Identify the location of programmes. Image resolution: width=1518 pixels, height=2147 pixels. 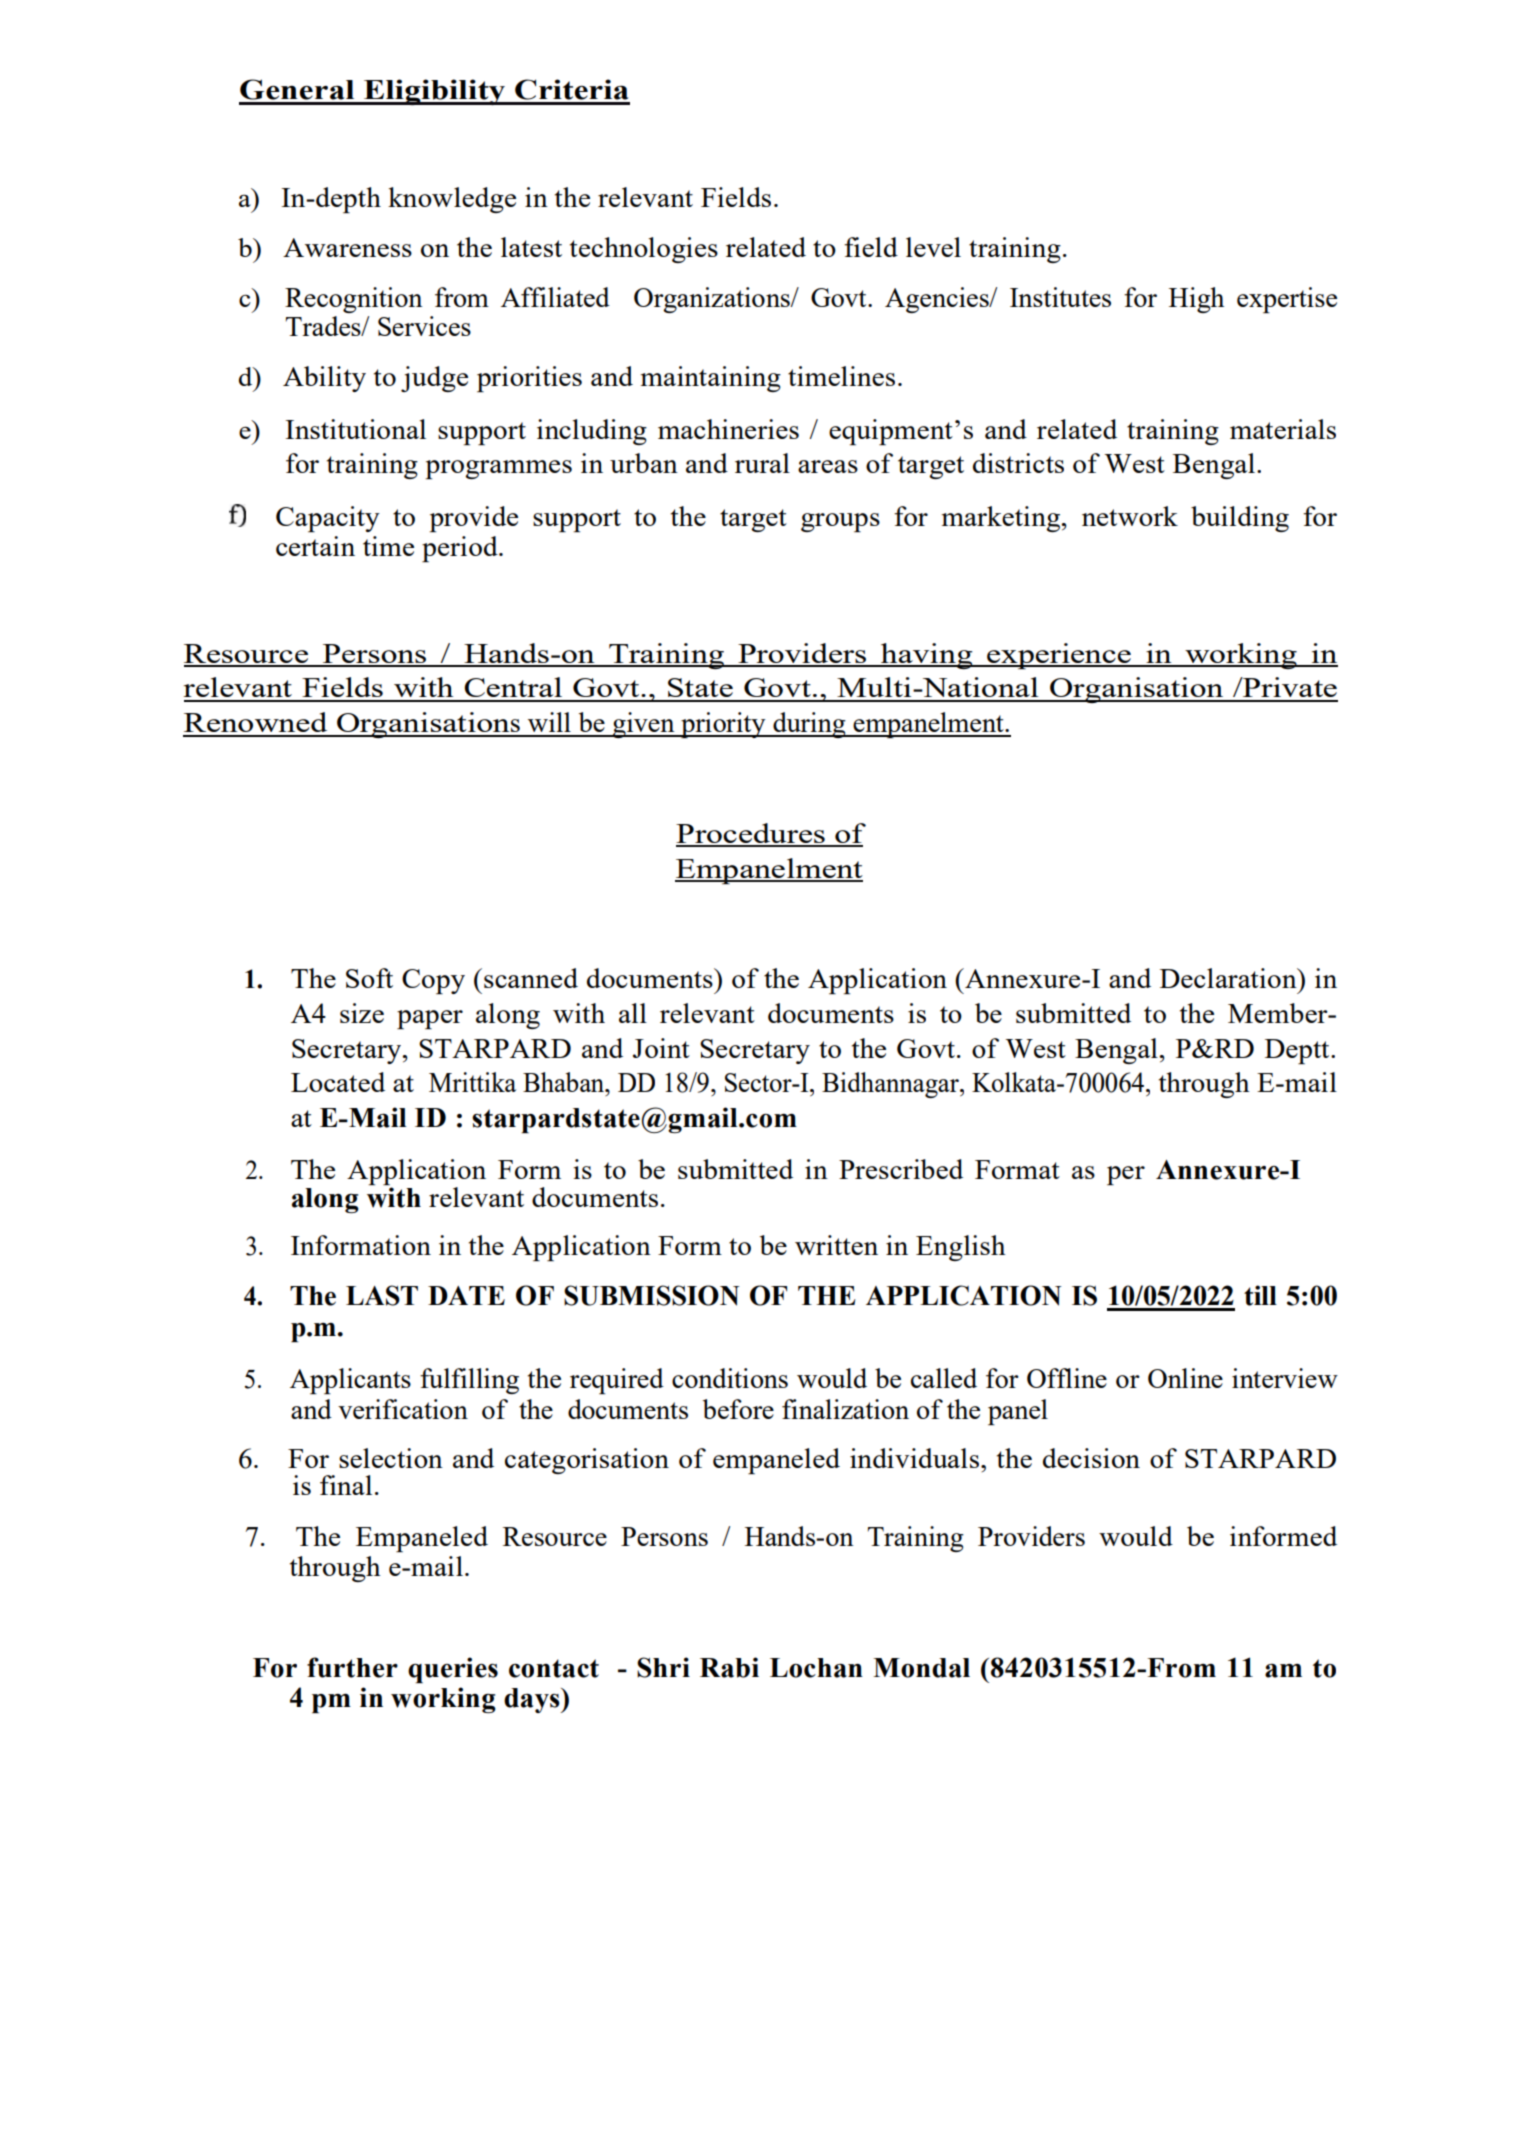
(498, 469).
